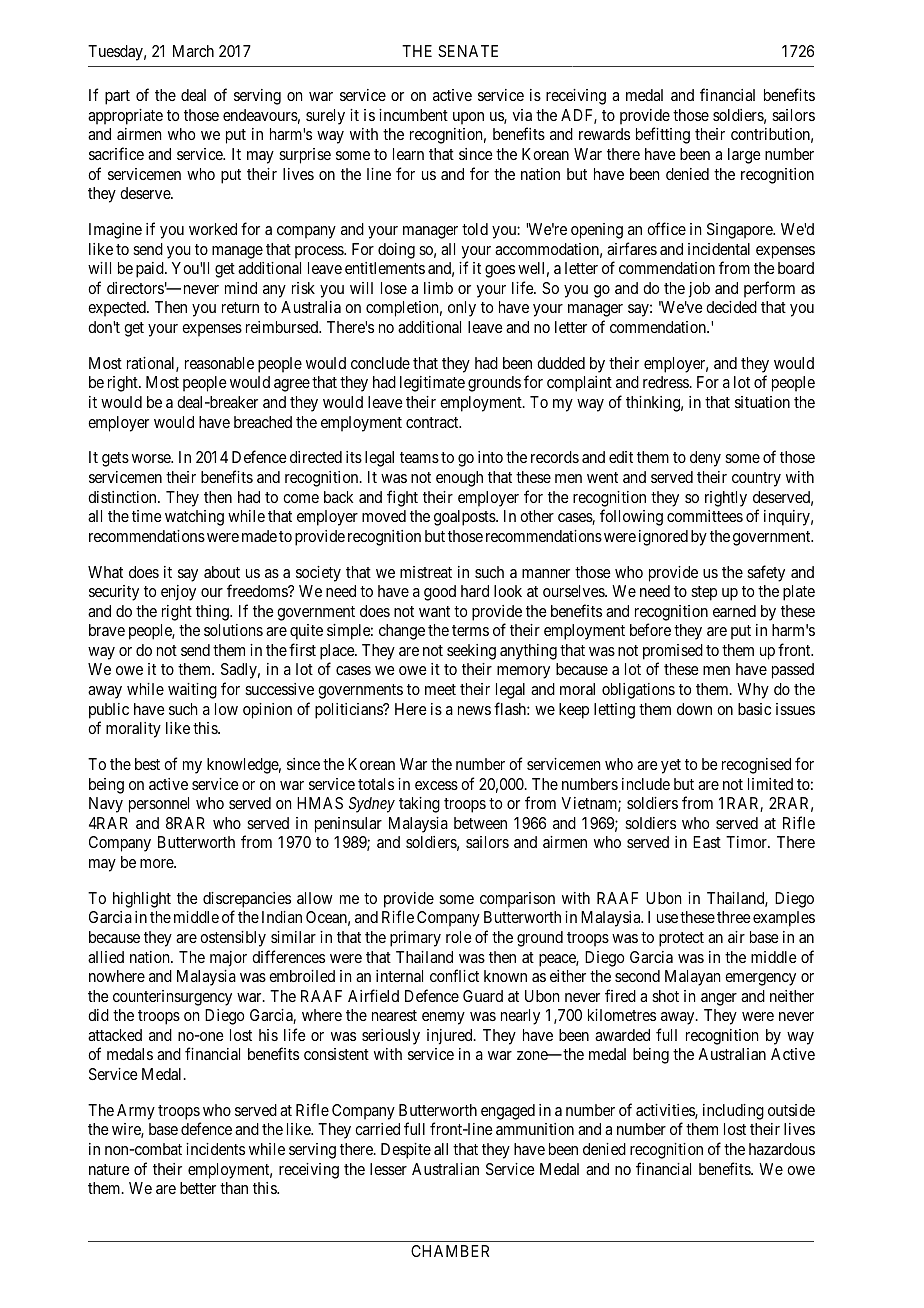 The width and height of the screenshot is (924, 1308). What do you see at coordinates (673, 652) in the screenshot?
I see `promised` at bounding box center [673, 652].
